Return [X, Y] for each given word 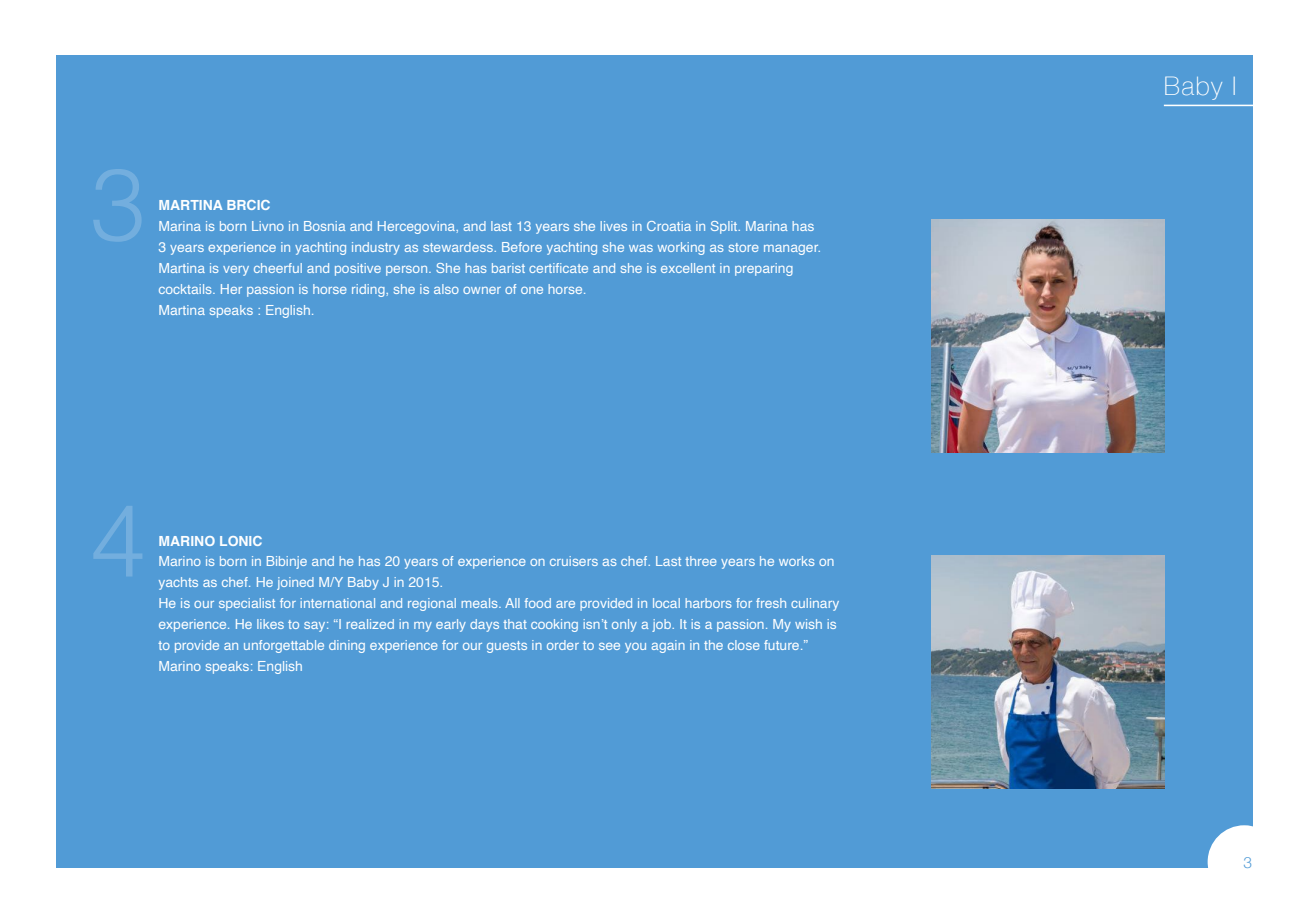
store [744, 247]
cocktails [186, 289]
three [701, 561]
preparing [764, 269]
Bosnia [324, 226]
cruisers [574, 561]
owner [482, 290]
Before [522, 247]
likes [270, 624]
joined [295, 583]
